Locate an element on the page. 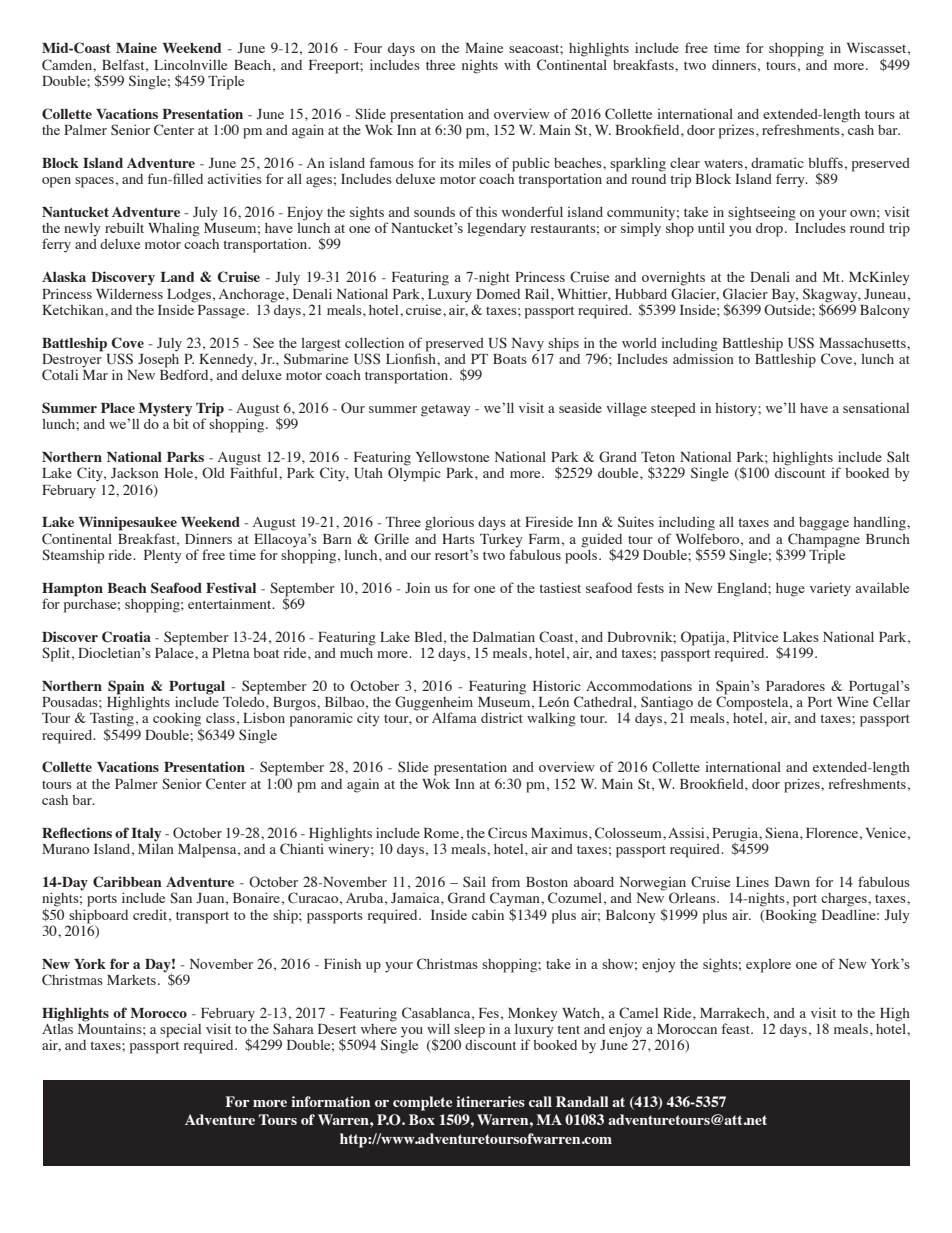 Image resolution: width=952 pixels, height=1233 pixels. Plenty is located at coordinates (163, 556).
